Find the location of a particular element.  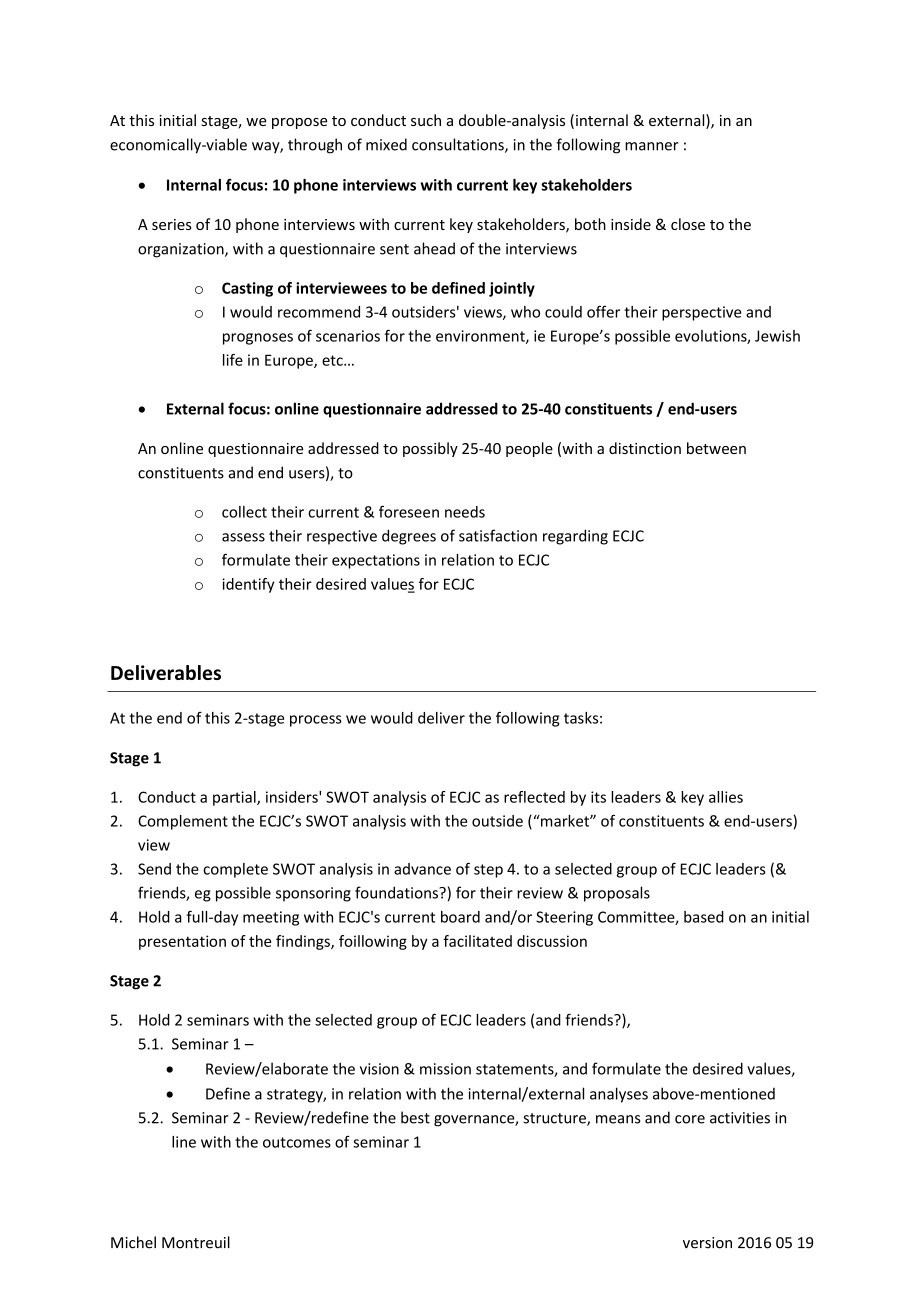

consultations is located at coordinates (459, 145).
